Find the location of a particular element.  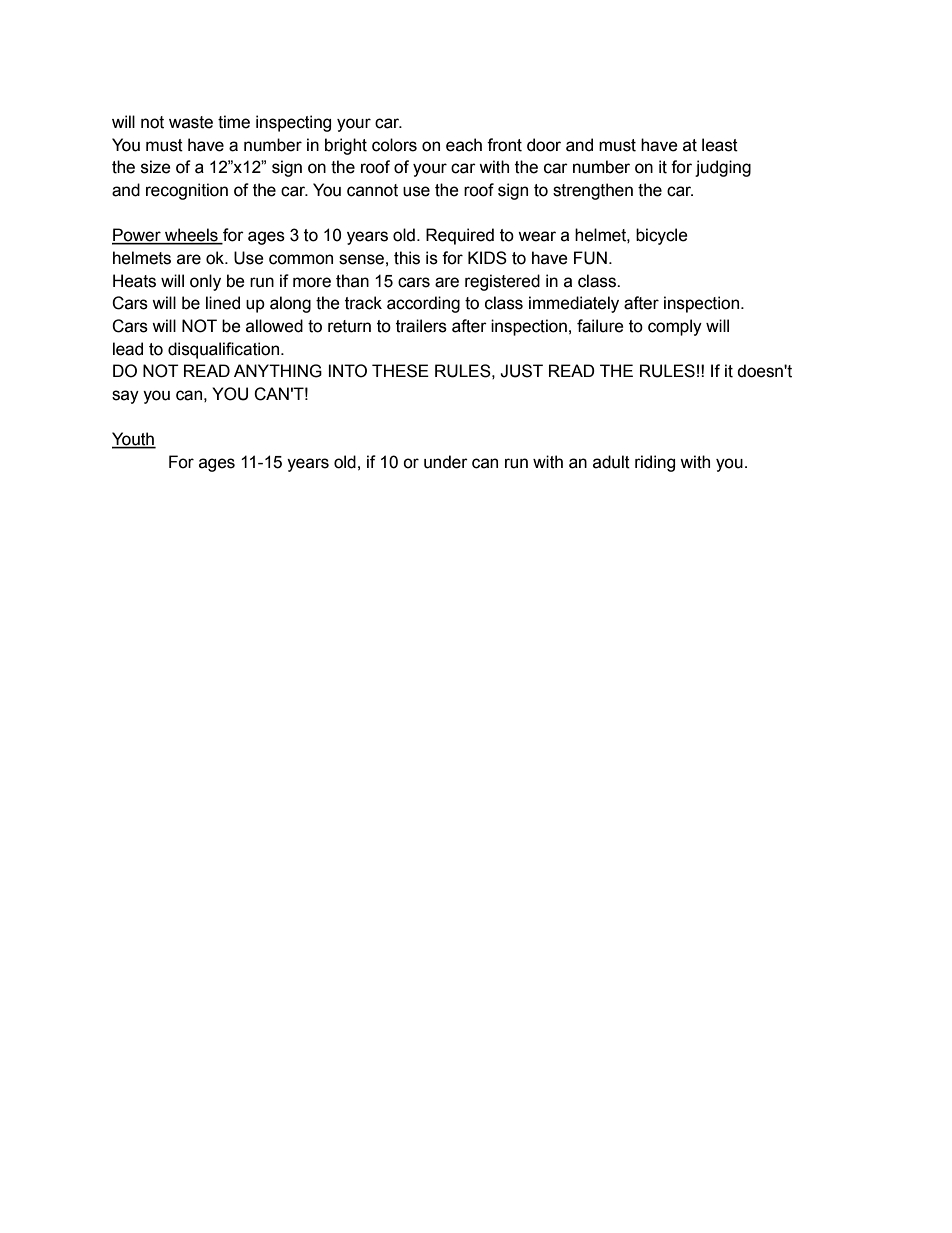

colors is located at coordinates (394, 145).
